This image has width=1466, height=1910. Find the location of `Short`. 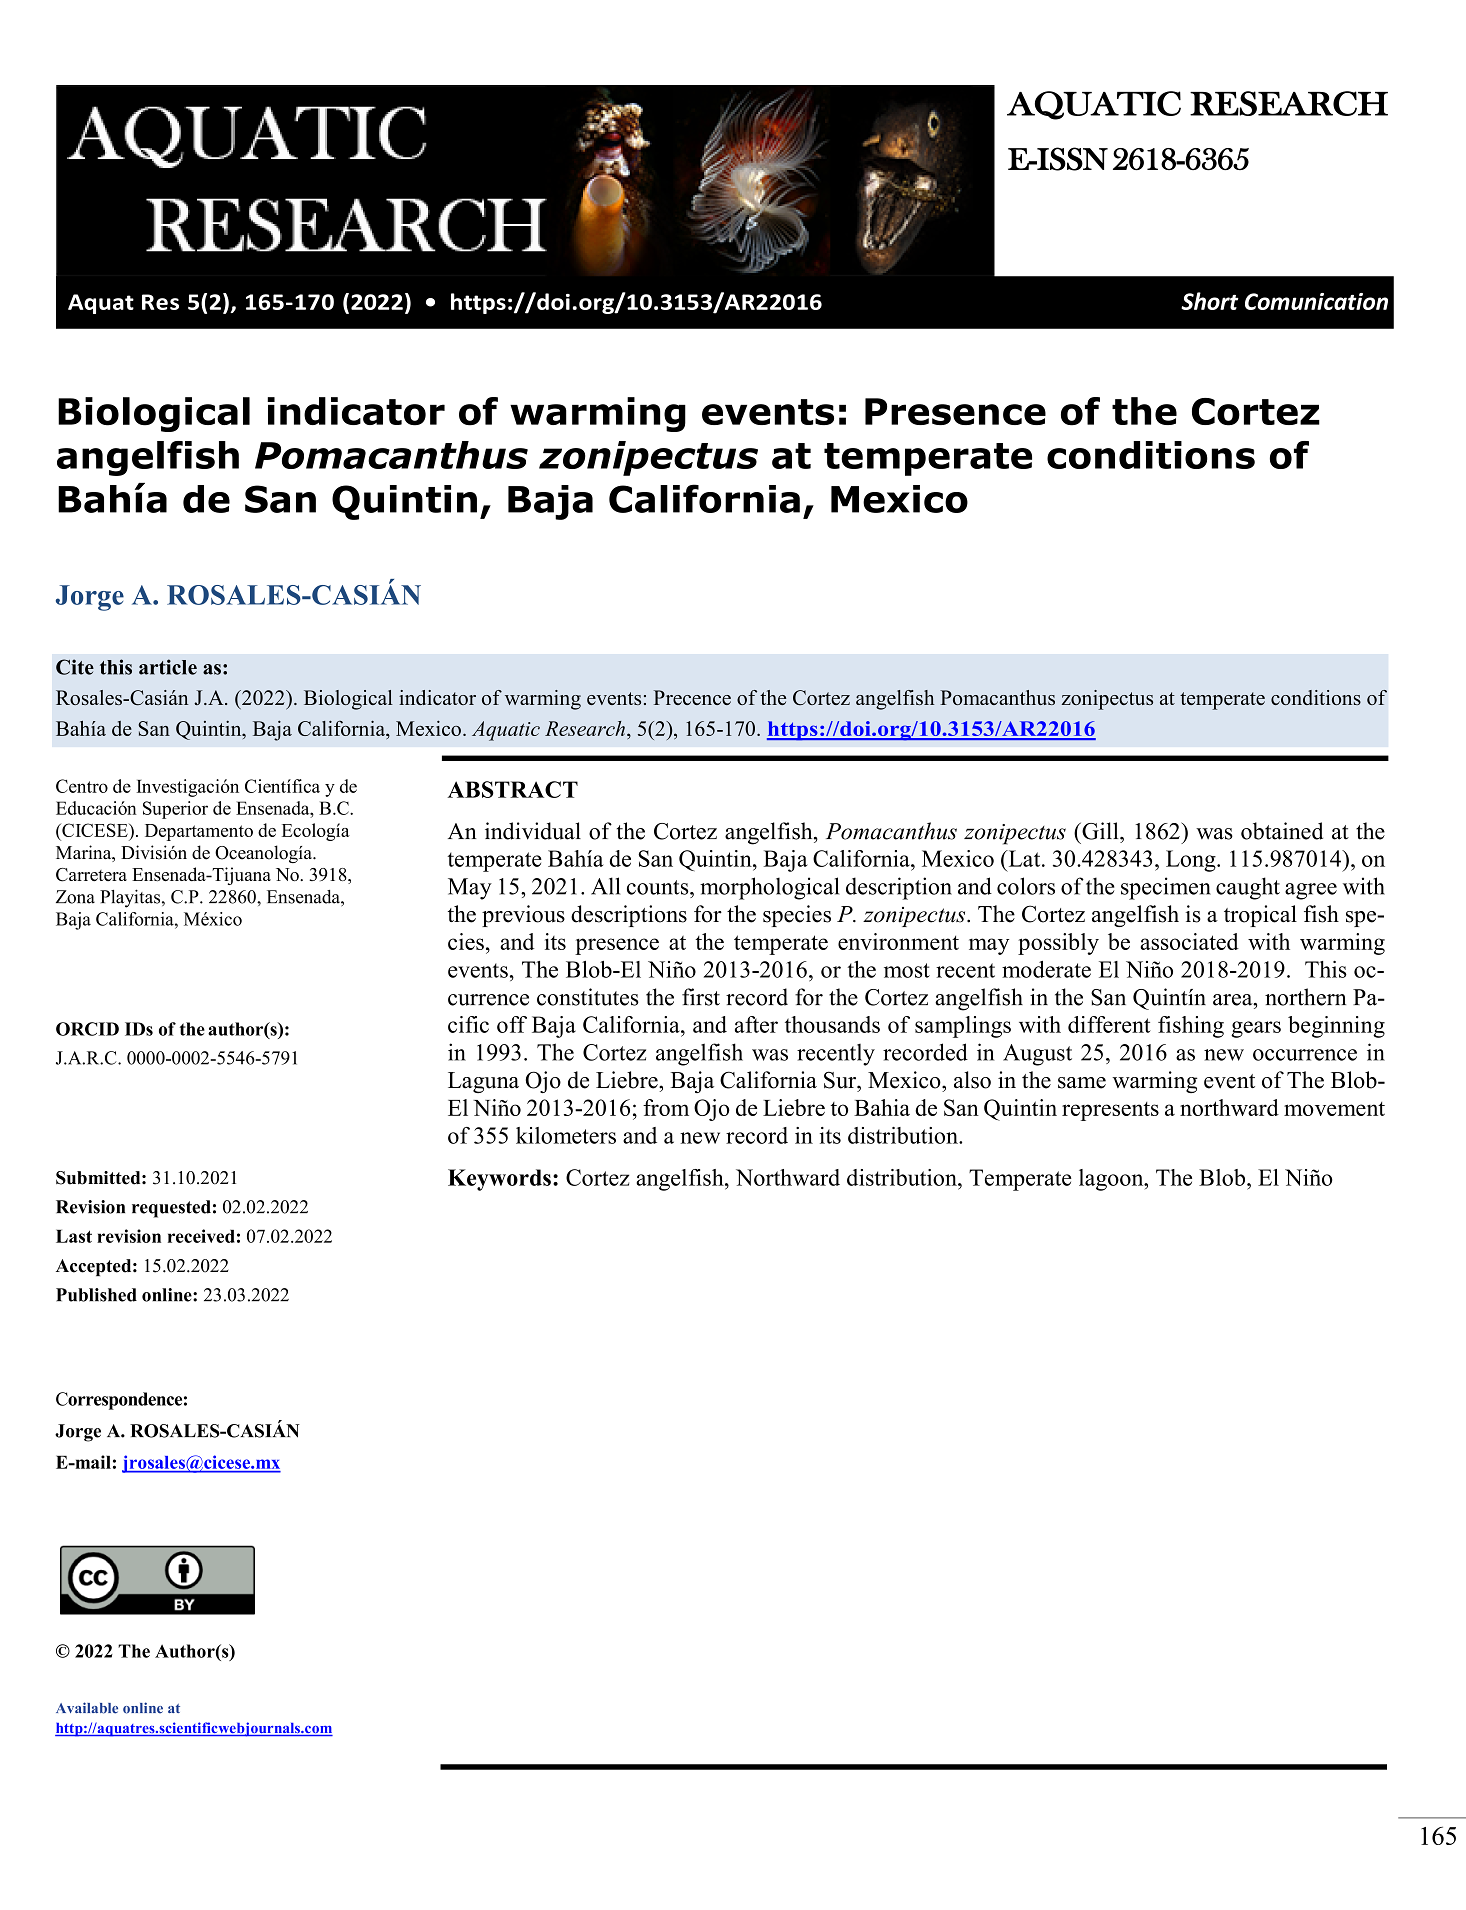

Short is located at coordinates (1210, 301).
